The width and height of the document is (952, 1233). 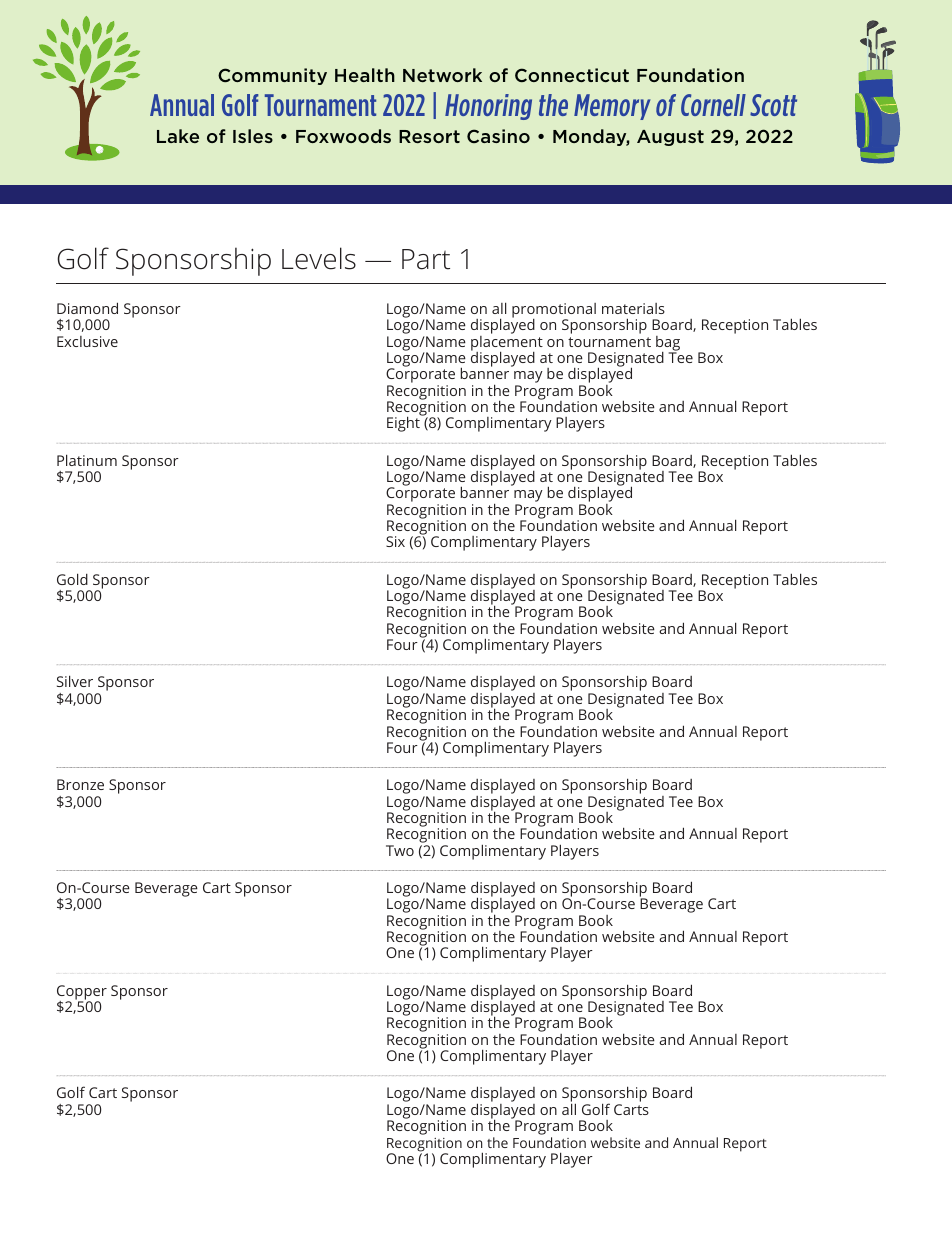 I want to click on Connecticut, so click(x=572, y=75).
